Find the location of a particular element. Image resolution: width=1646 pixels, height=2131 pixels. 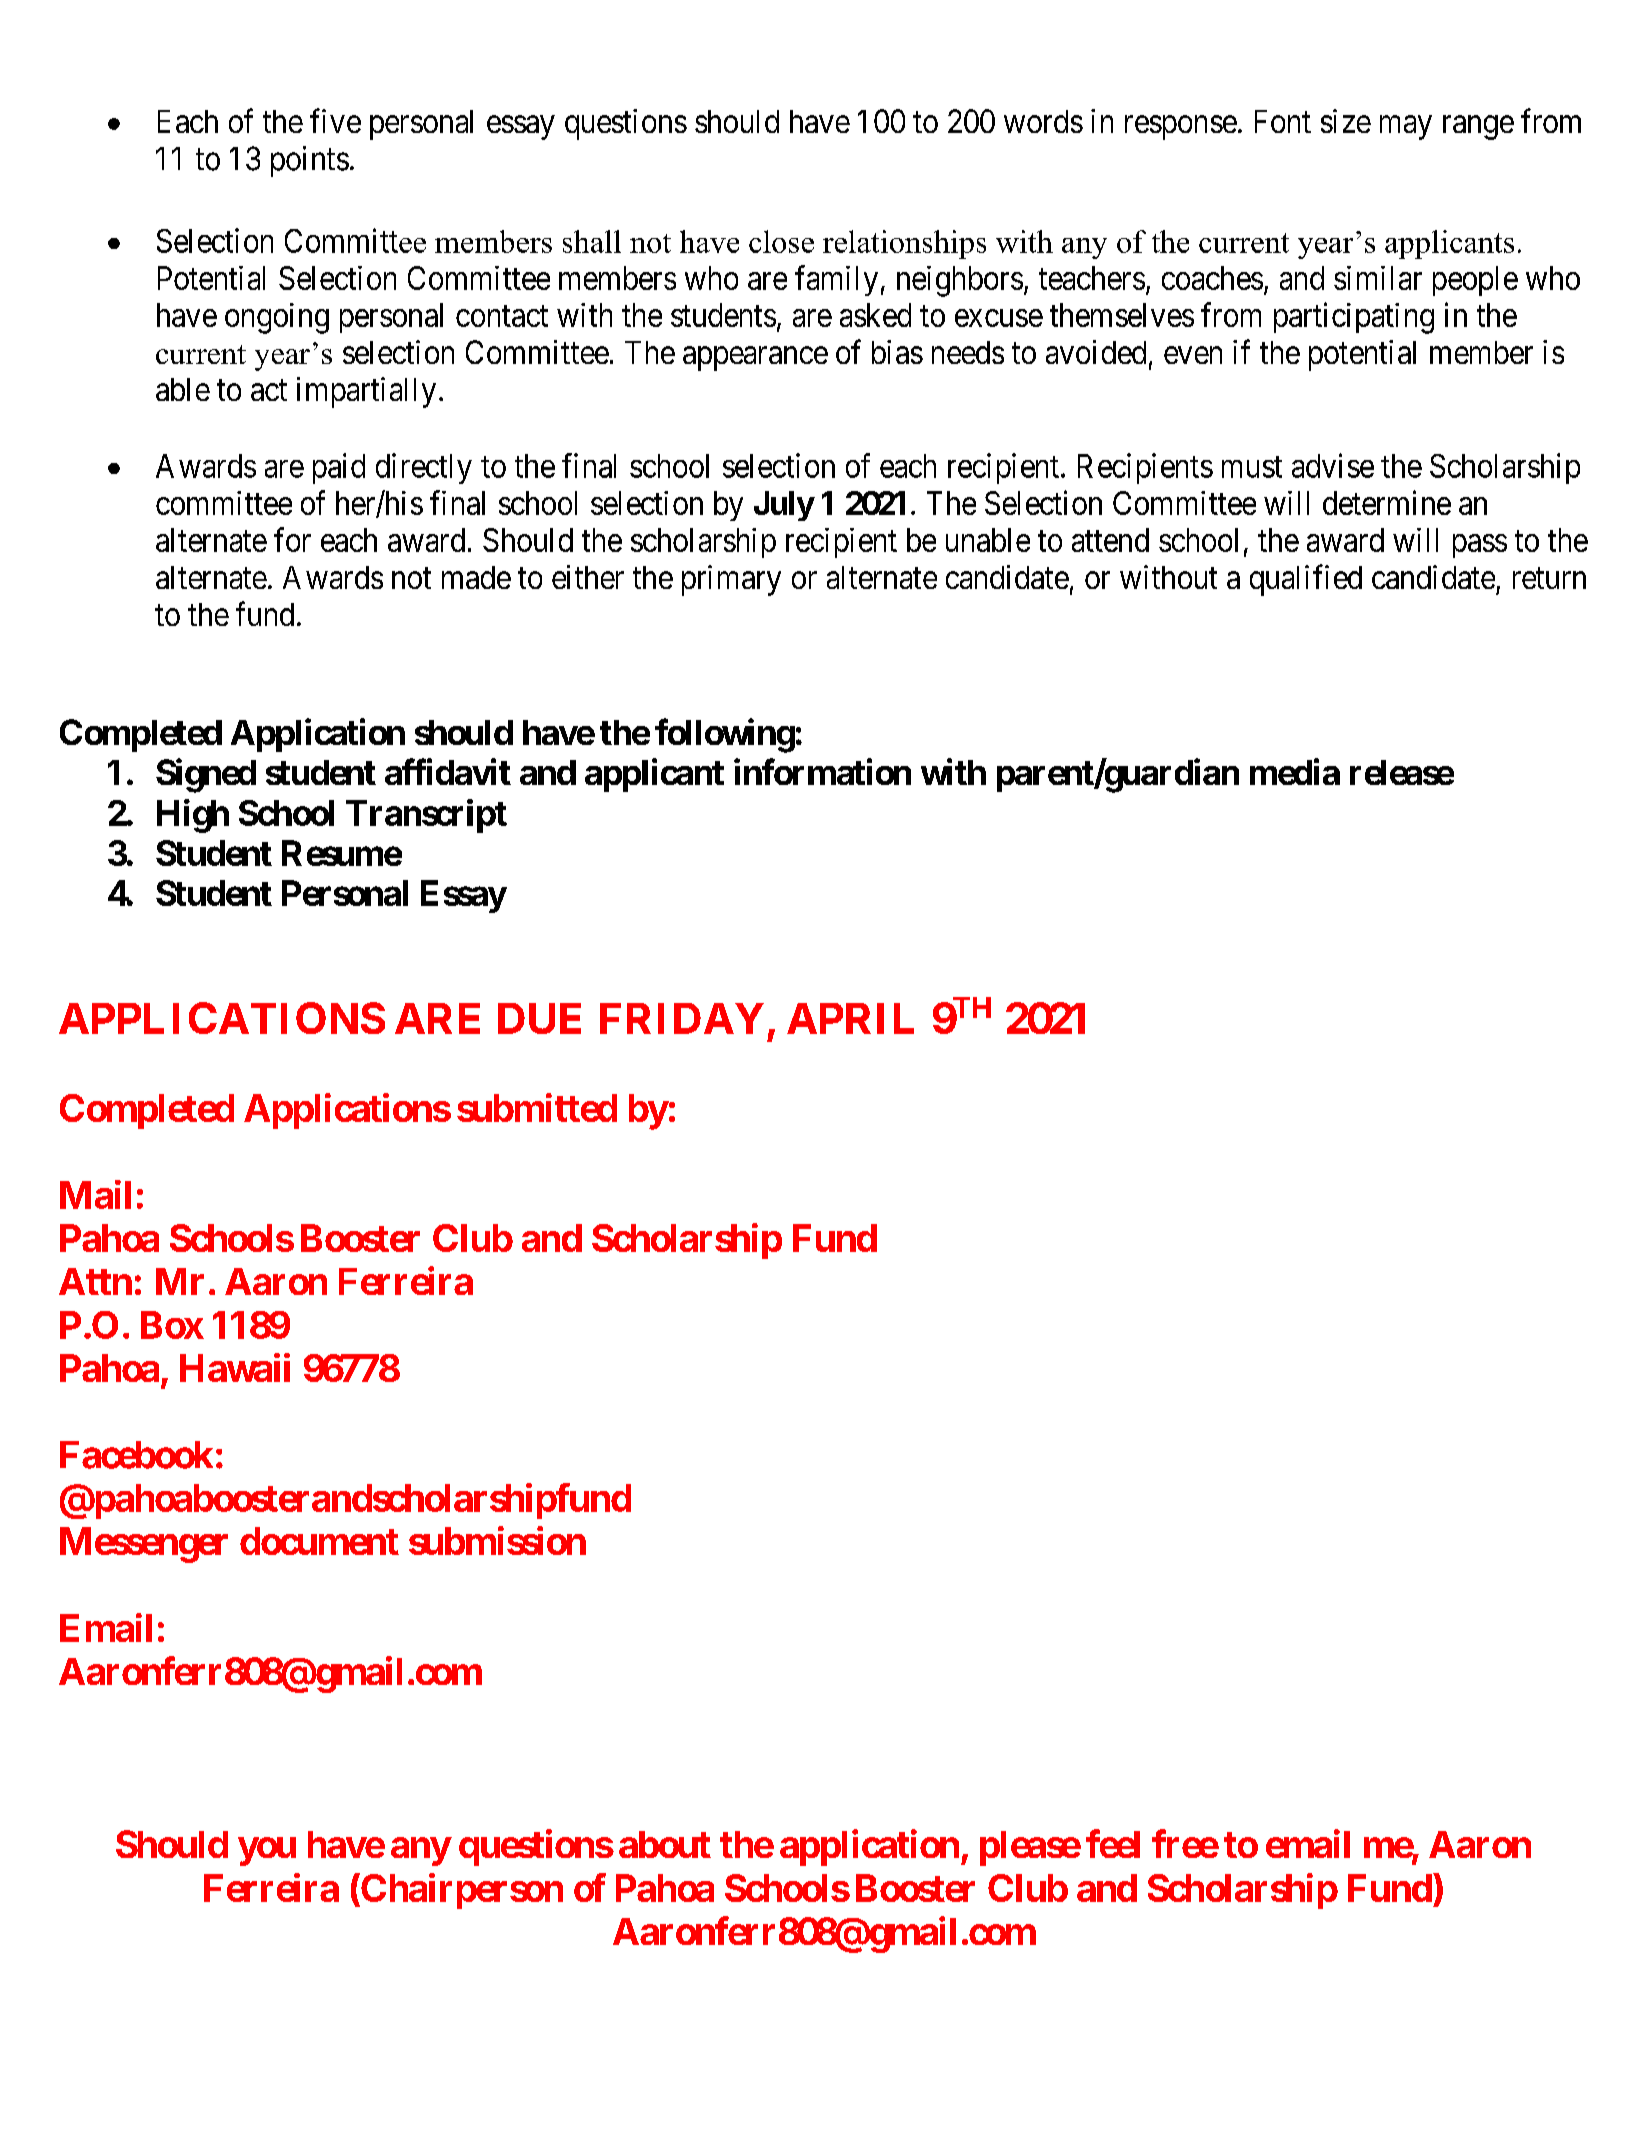

you is located at coordinates (267, 1852).
